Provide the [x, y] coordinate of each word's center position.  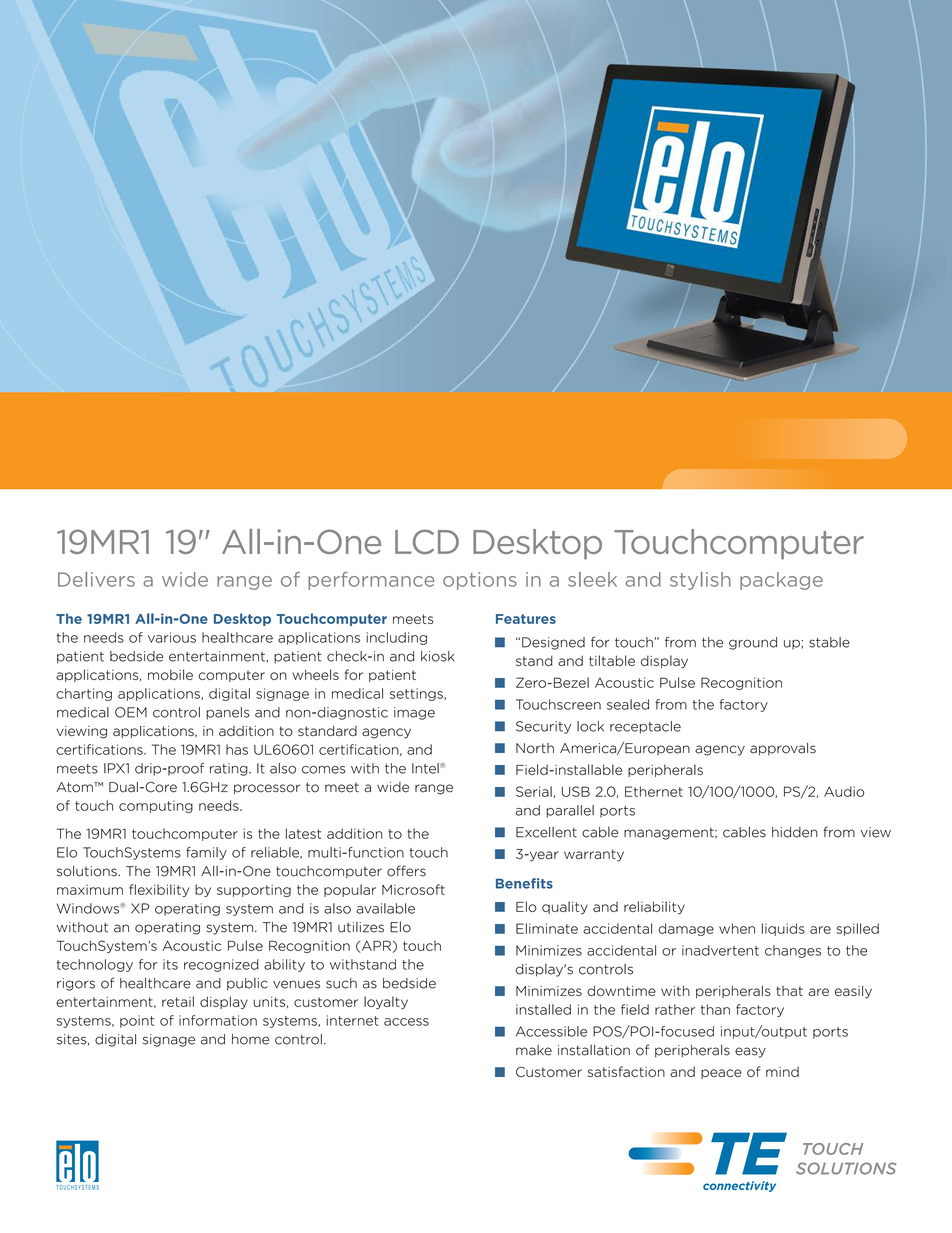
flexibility [159, 890]
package [781, 581]
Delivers [96, 579]
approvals [783, 749]
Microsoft [413, 889]
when [737, 928]
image [414, 713]
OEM [131, 712]
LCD [427, 541]
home [250, 1039]
